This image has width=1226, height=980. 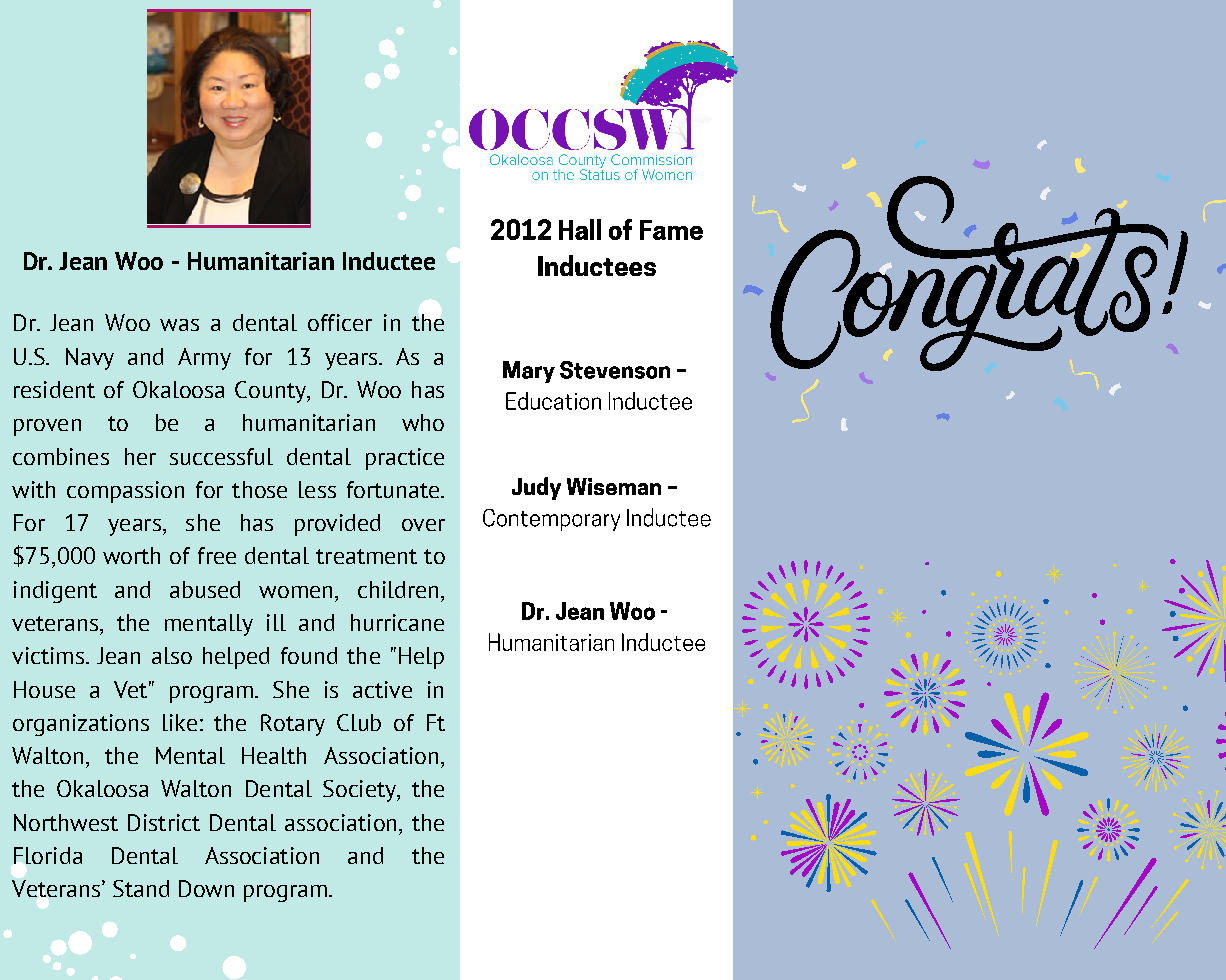 What do you see at coordinates (172, 655) in the image?
I see `also` at bounding box center [172, 655].
